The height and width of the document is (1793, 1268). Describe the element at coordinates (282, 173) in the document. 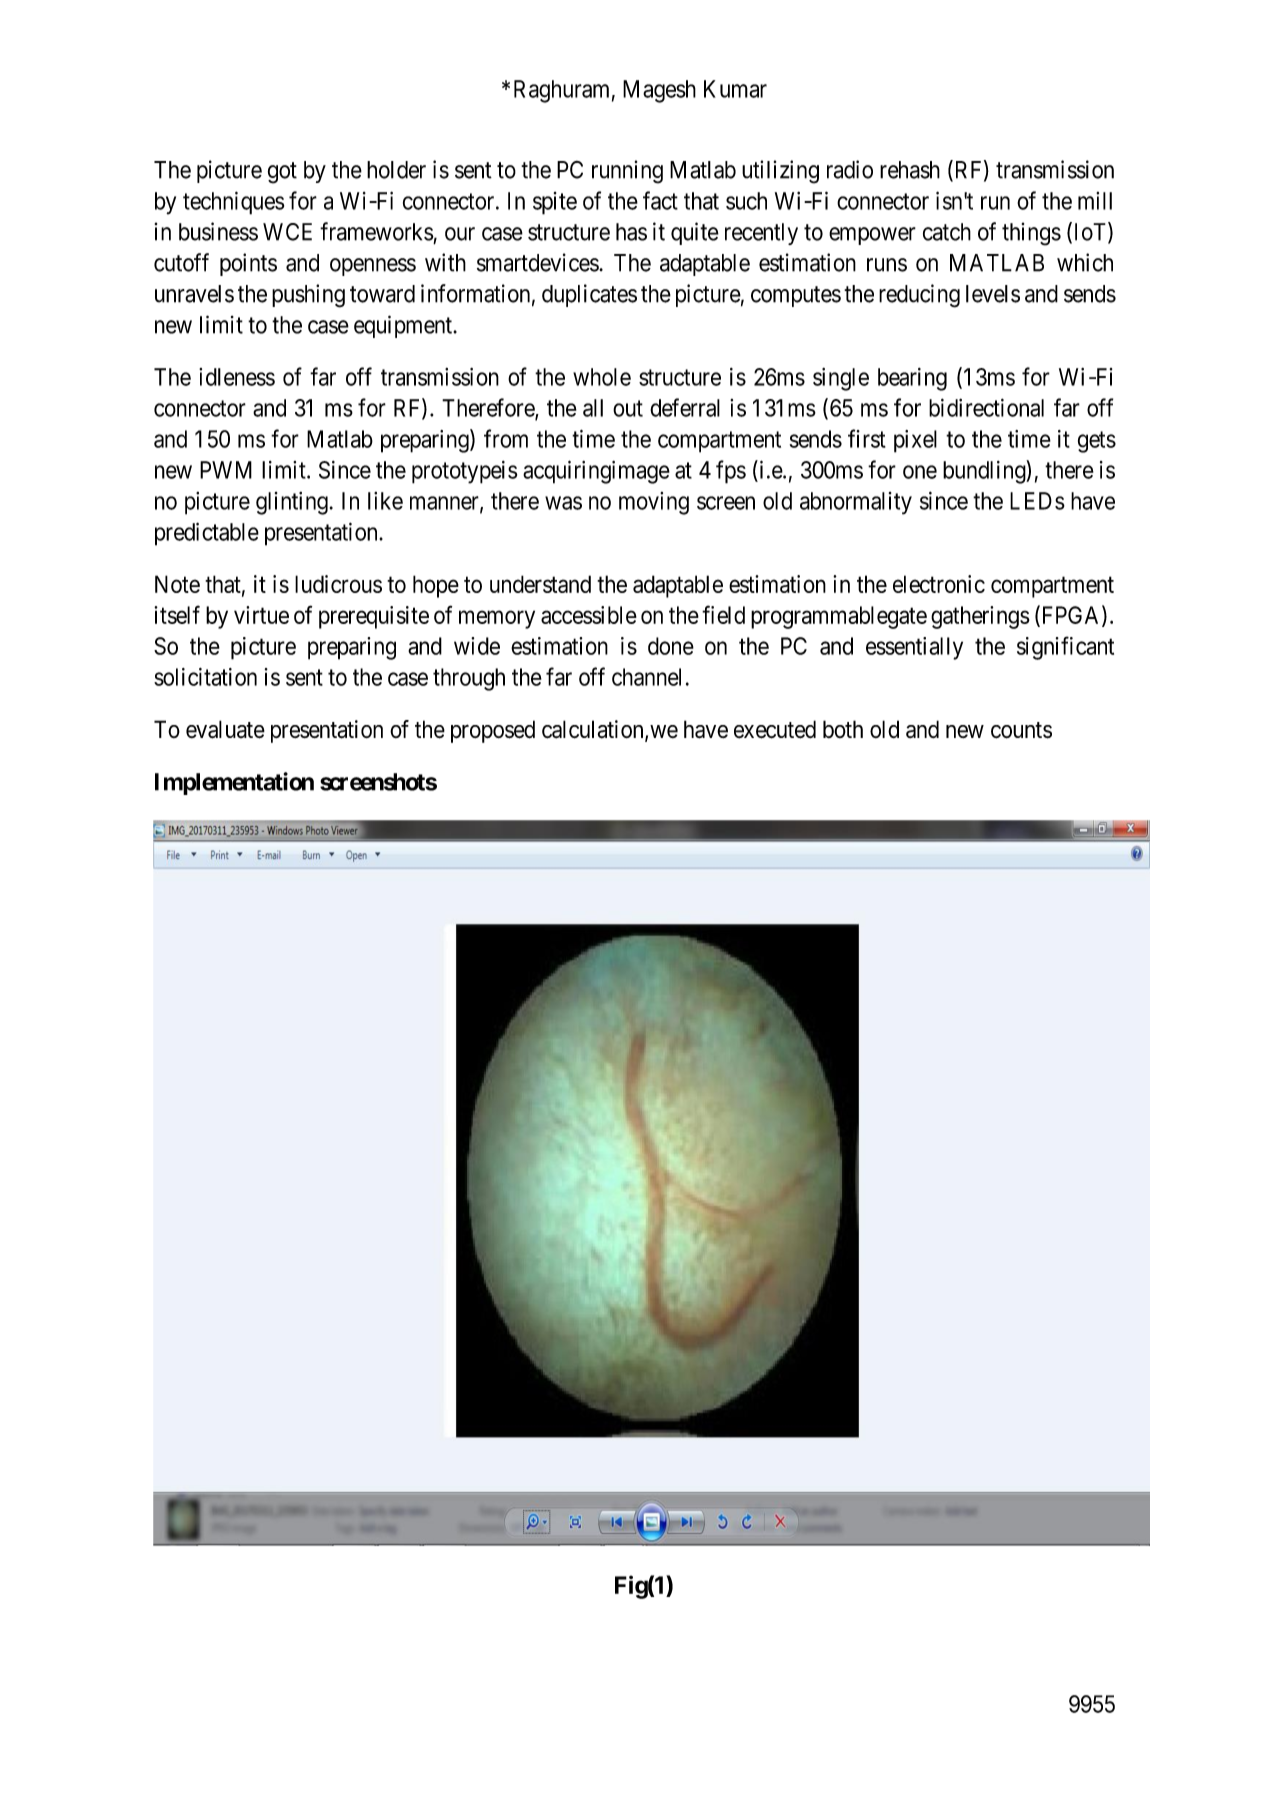

I see `got` at that location.
